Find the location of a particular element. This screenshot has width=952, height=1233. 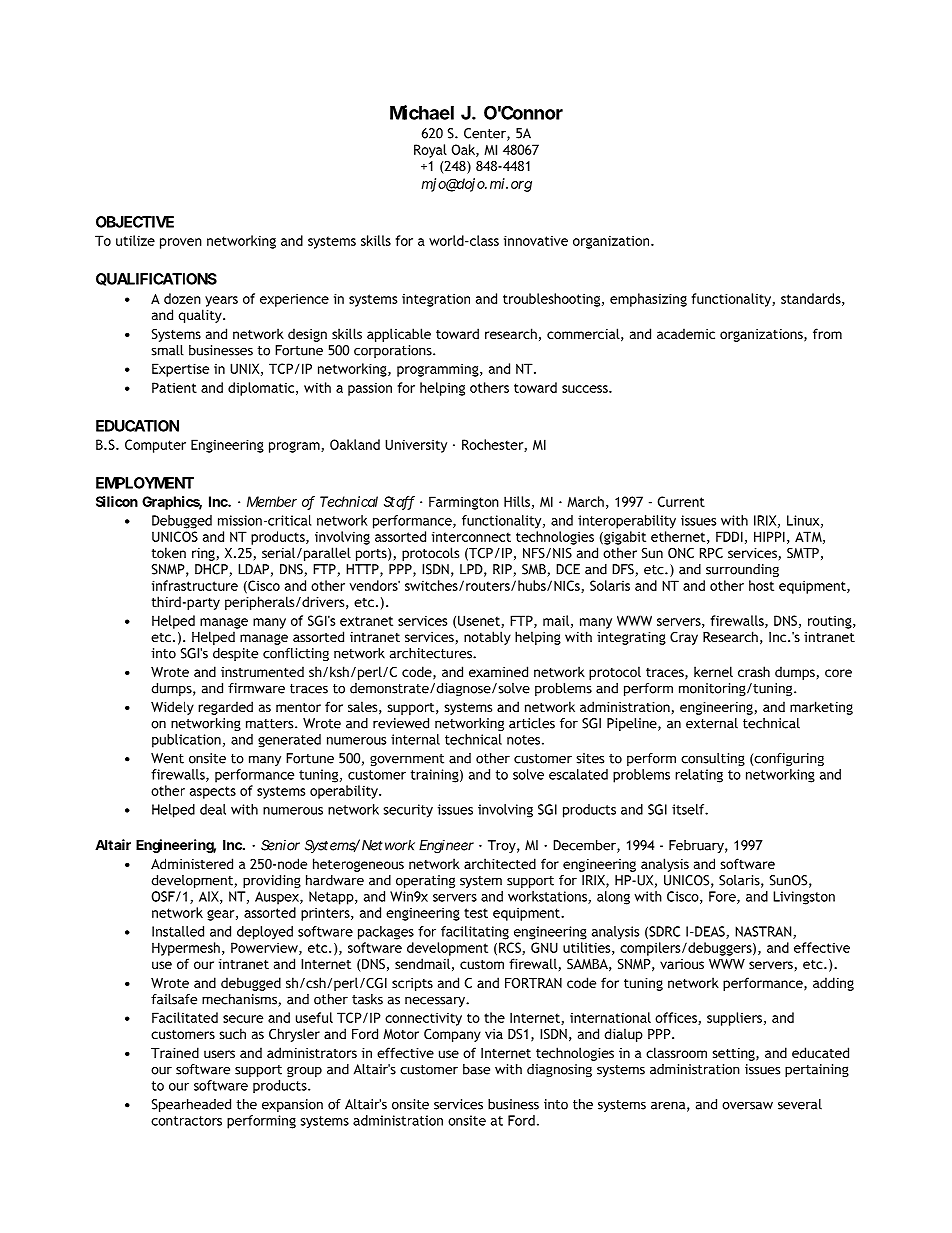

base is located at coordinates (476, 1069).
